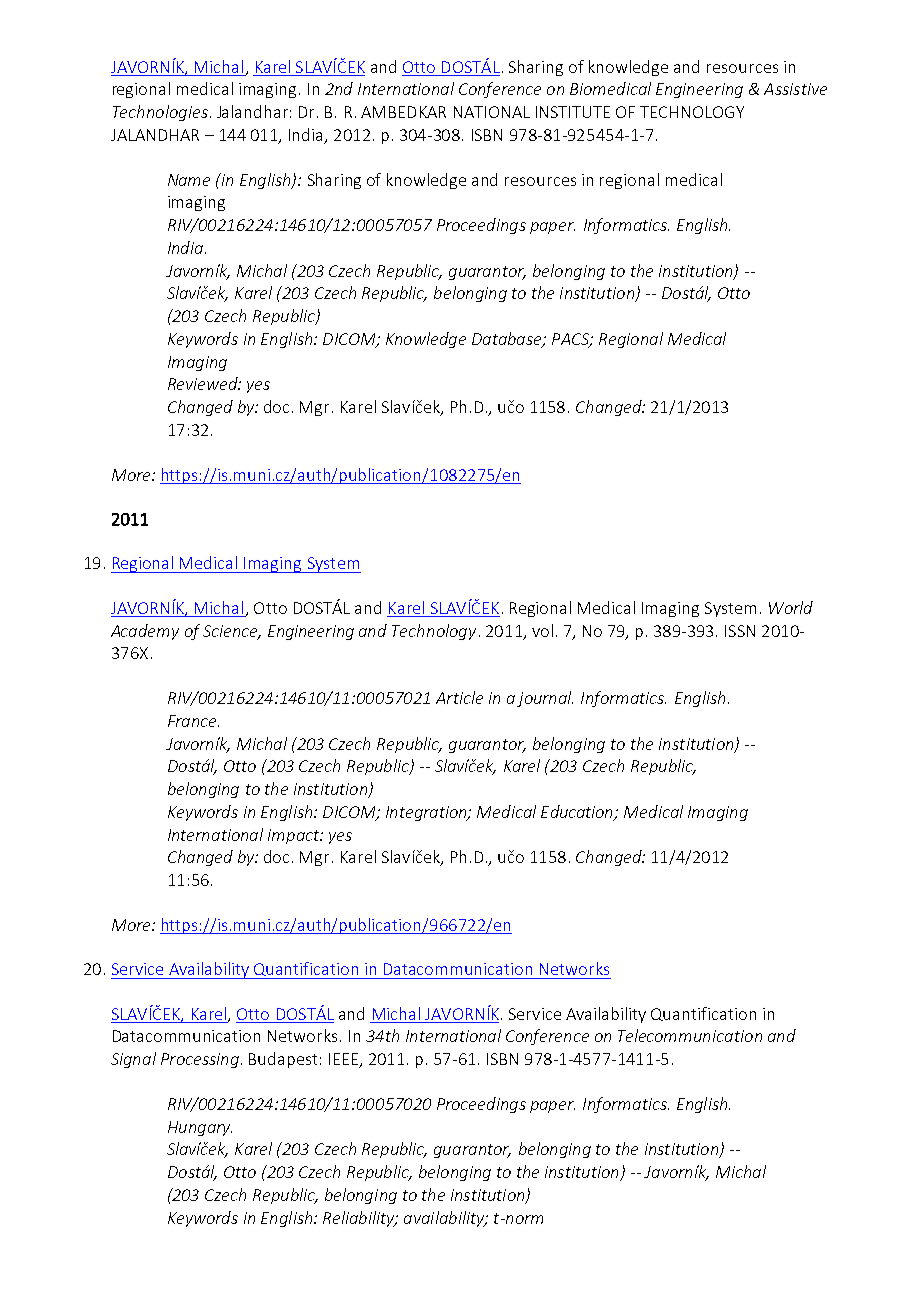 This image has height=1308, width=924. I want to click on Article, so click(459, 697).
